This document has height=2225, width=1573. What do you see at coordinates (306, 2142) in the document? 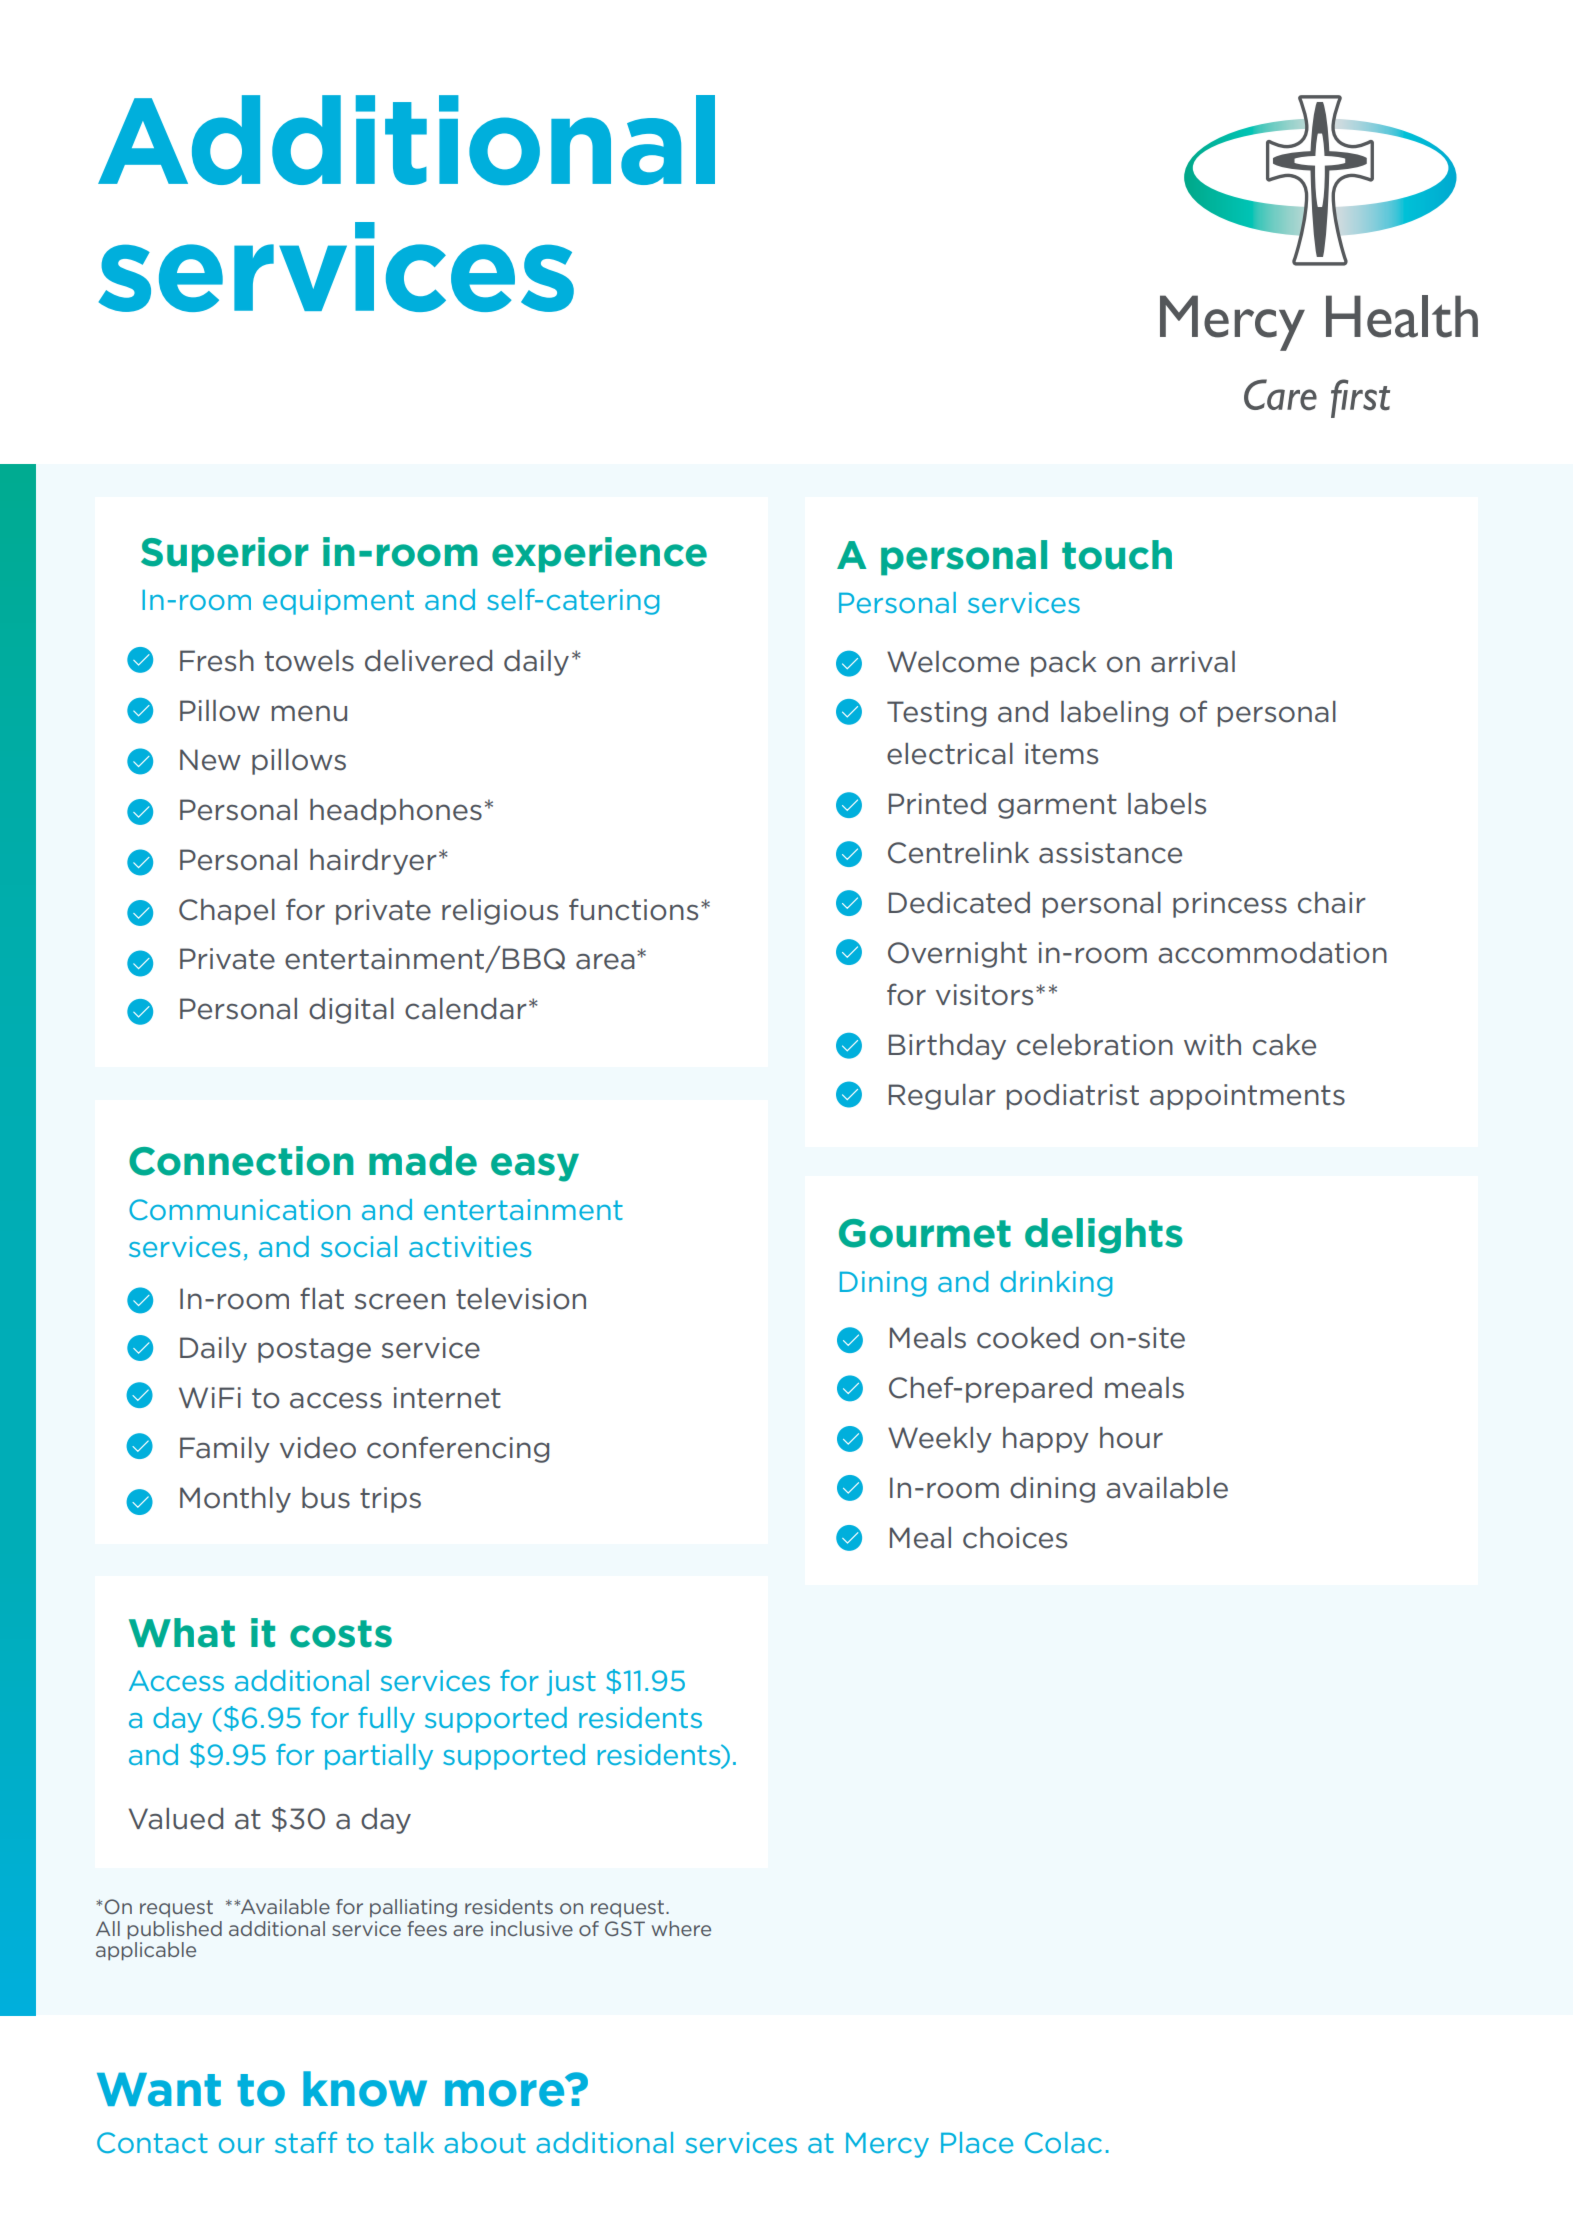
I see `staff` at bounding box center [306, 2142].
